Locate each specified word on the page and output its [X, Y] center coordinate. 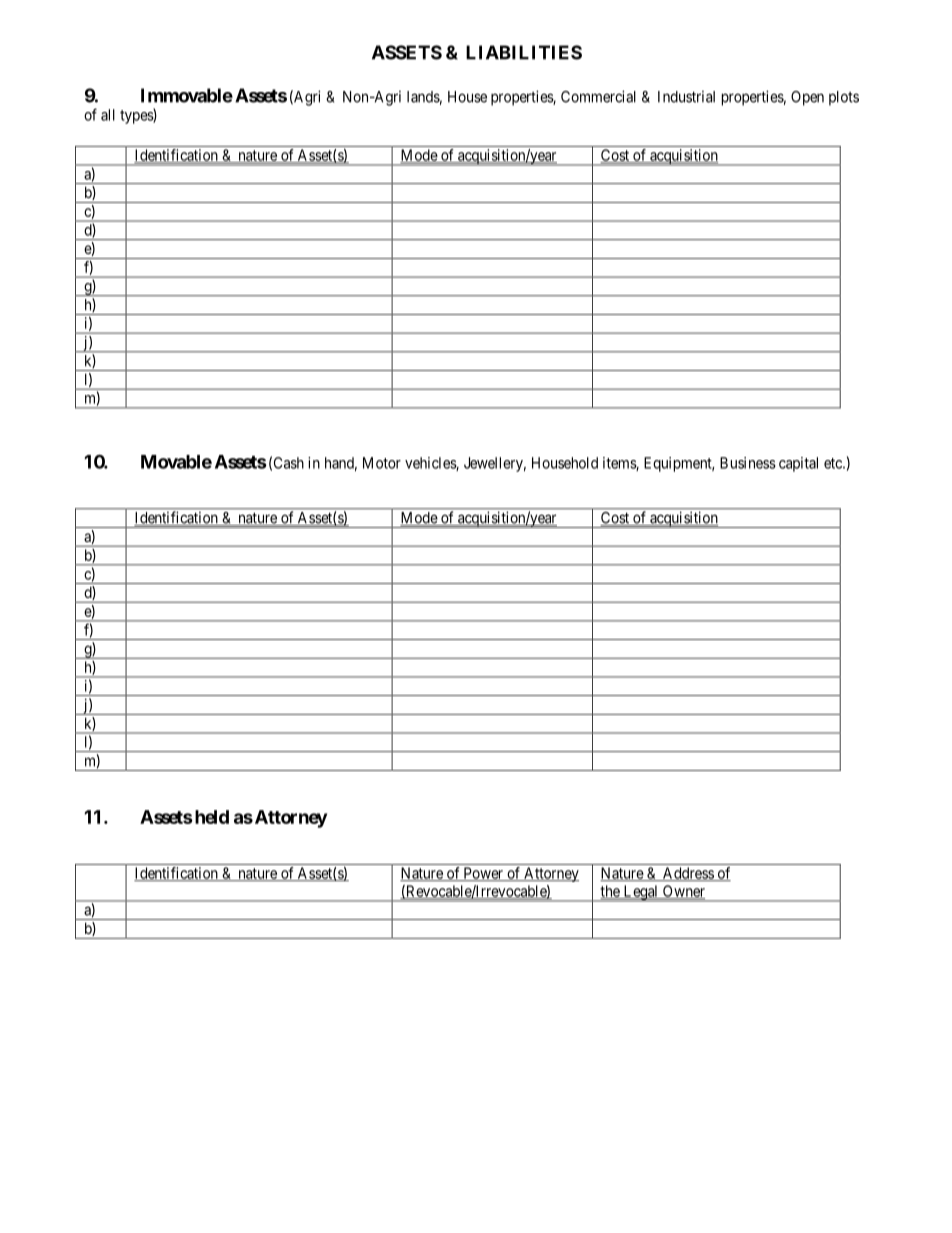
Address [687, 874]
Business [748, 463]
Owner [683, 892]
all [108, 115]
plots [844, 98]
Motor [382, 463]
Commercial [598, 96]
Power [483, 874]
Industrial [686, 97]
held [210, 817]
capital [798, 464]
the [611, 892]
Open [807, 98]
